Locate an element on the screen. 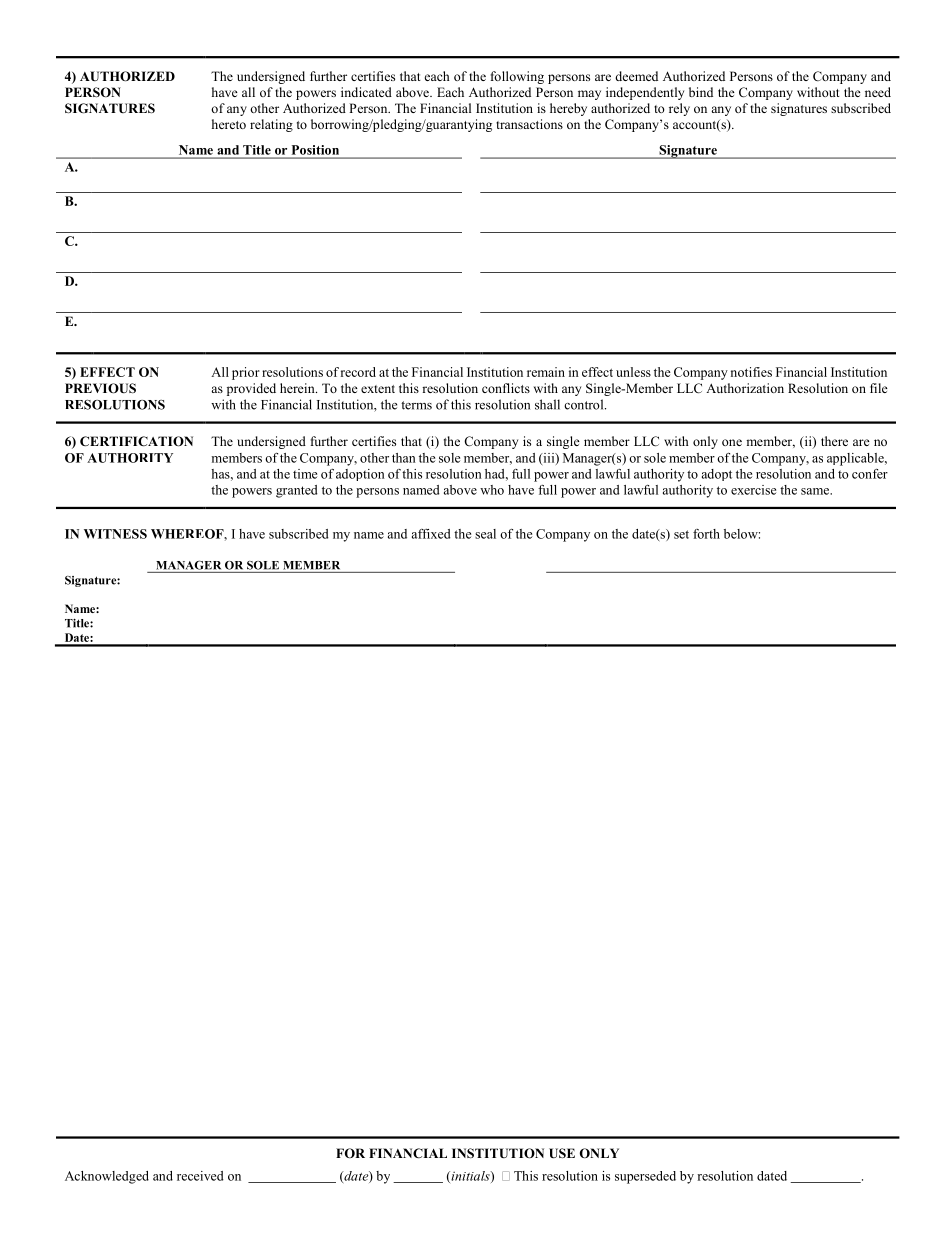  transactions is located at coordinates (529, 124).
